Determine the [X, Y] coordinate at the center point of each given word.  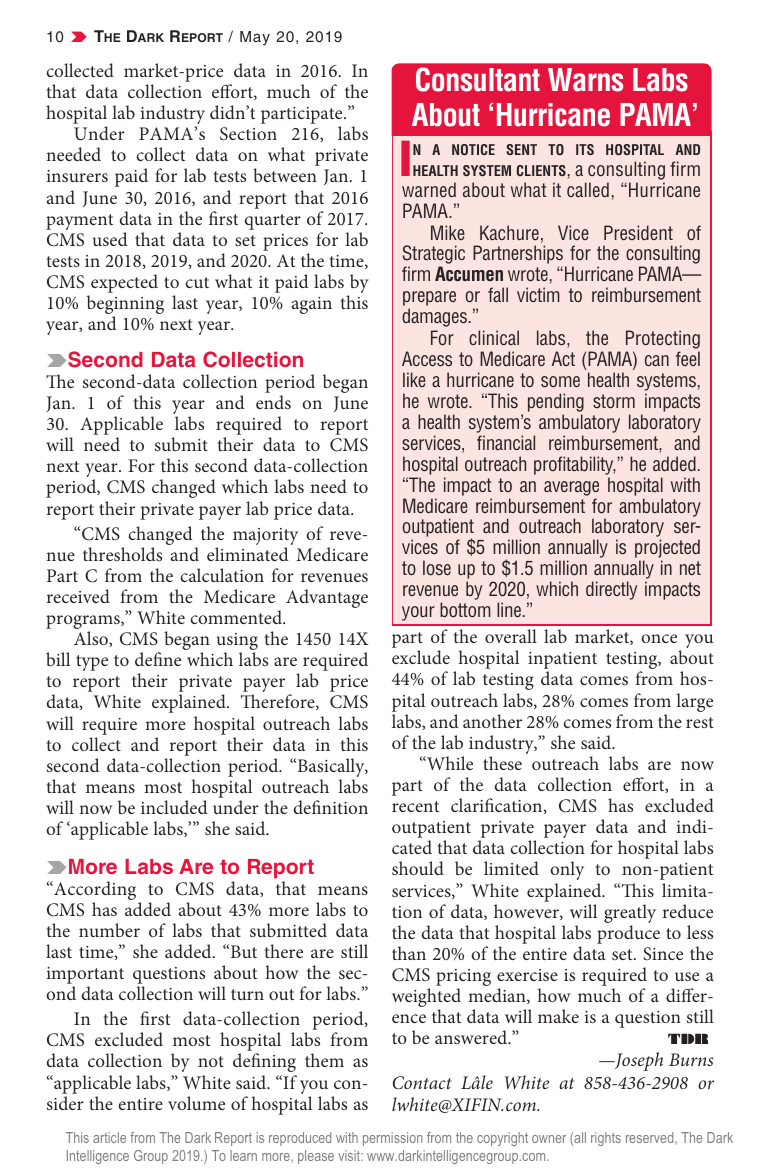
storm [614, 401]
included [174, 807]
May [255, 38]
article [109, 1137]
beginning [125, 306]
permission [392, 1139]
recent [415, 806]
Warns [585, 80]
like [414, 379]
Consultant [478, 79]
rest [700, 722]
